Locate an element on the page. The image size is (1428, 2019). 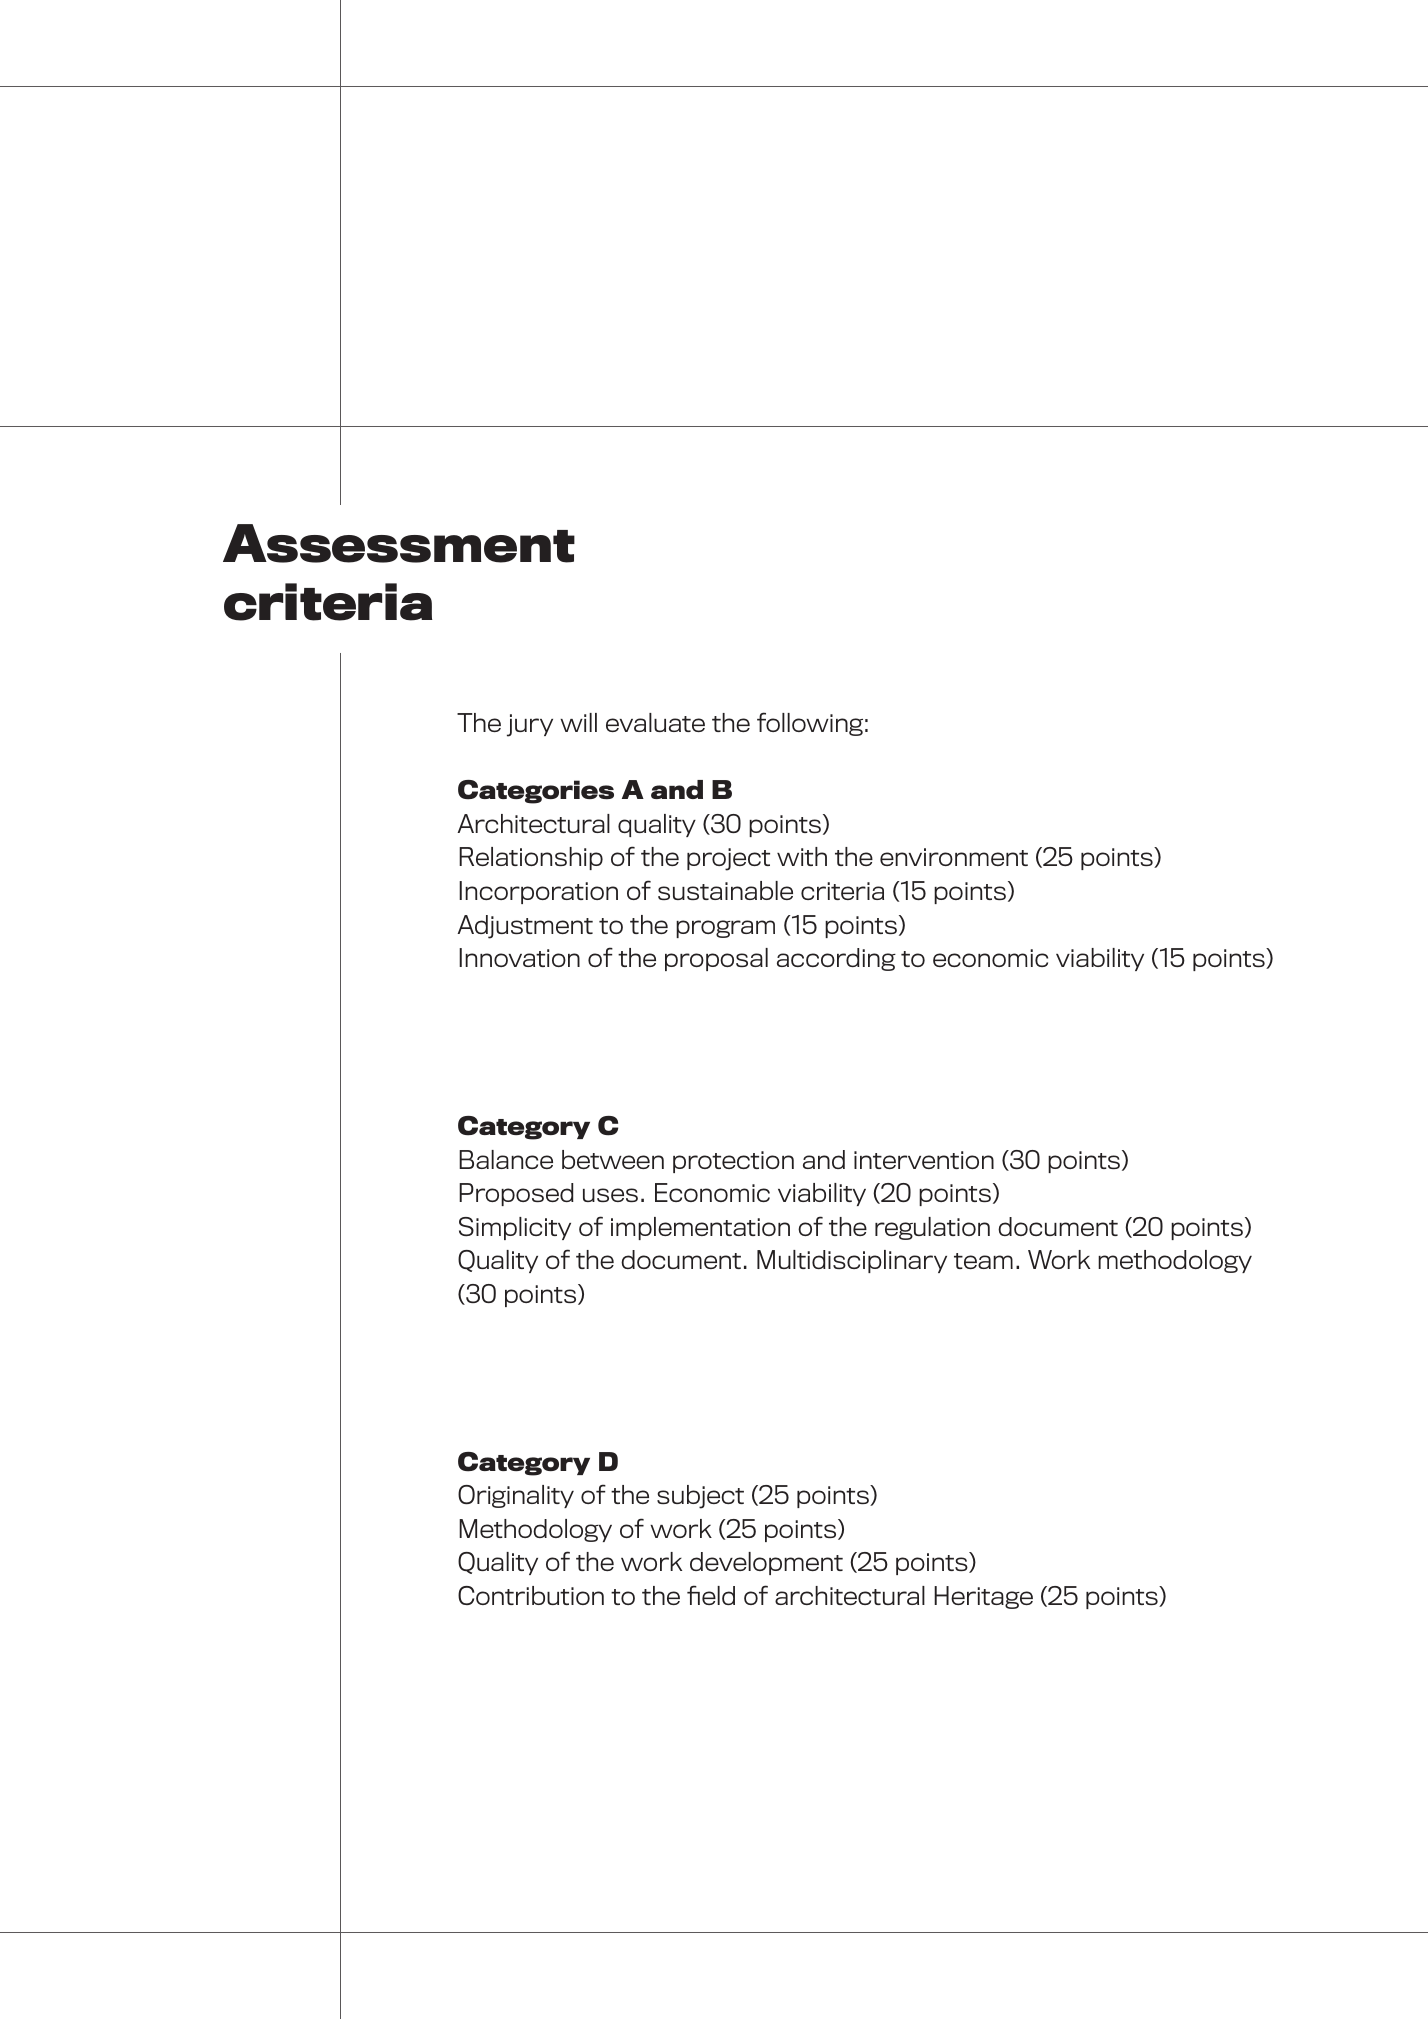
environment is located at coordinates (954, 857).
